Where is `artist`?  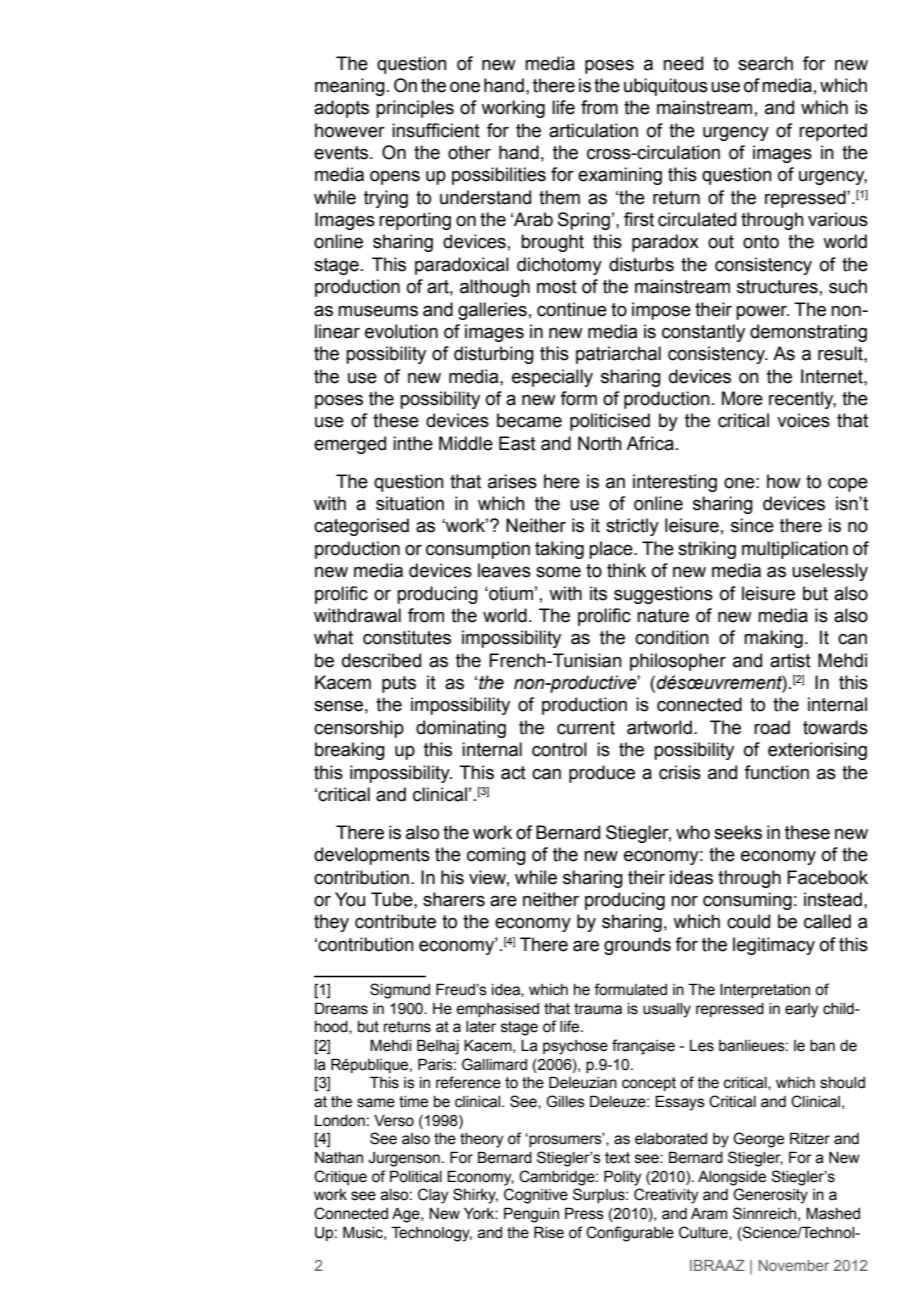
artist is located at coordinates (790, 660).
